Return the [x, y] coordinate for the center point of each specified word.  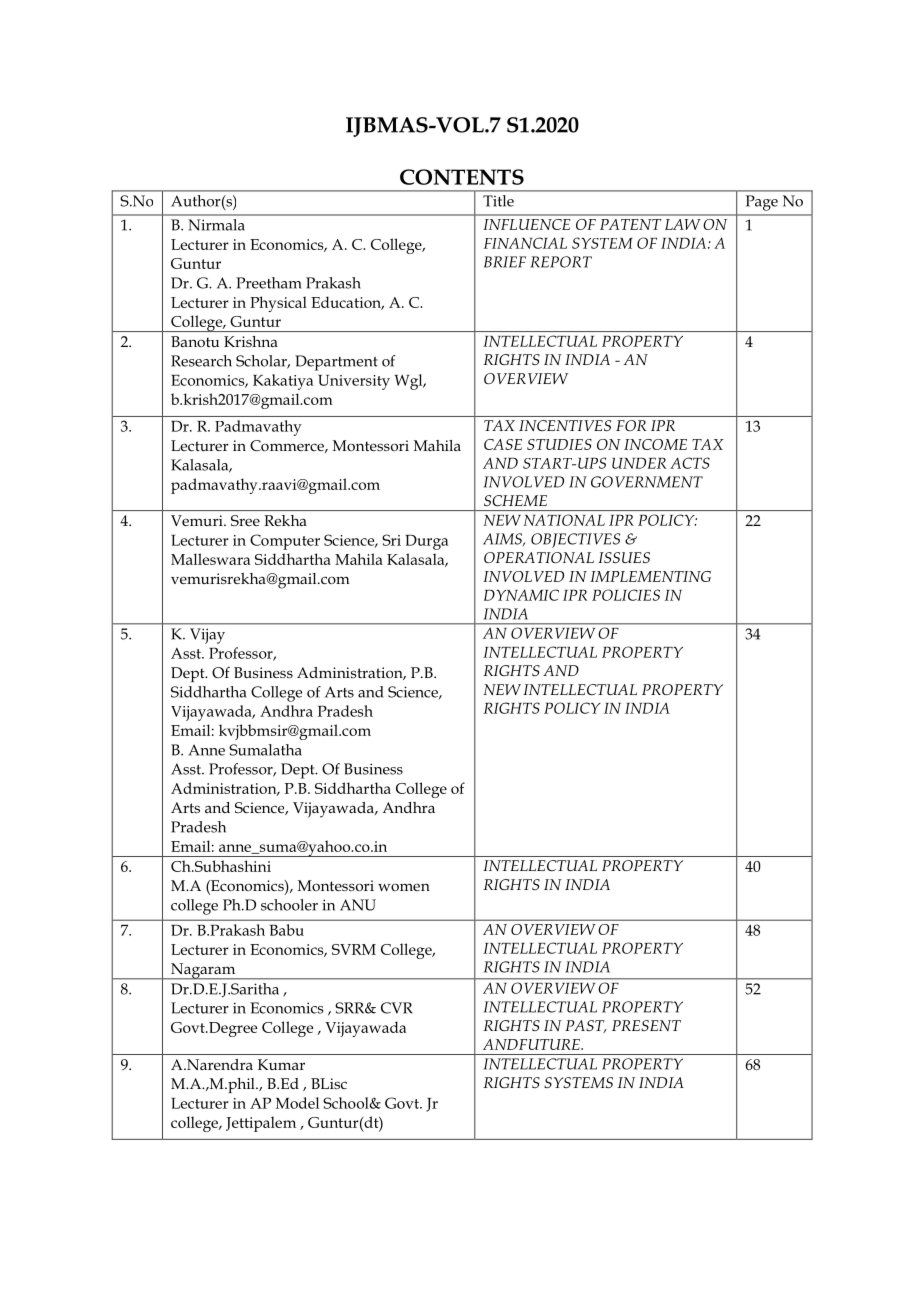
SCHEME [515, 500]
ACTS [690, 463]
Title [498, 201]
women [404, 887]
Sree [245, 520]
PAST [585, 1026]
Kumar [281, 1064]
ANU [358, 905]
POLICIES [626, 595]
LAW [682, 224]
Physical [278, 304]
